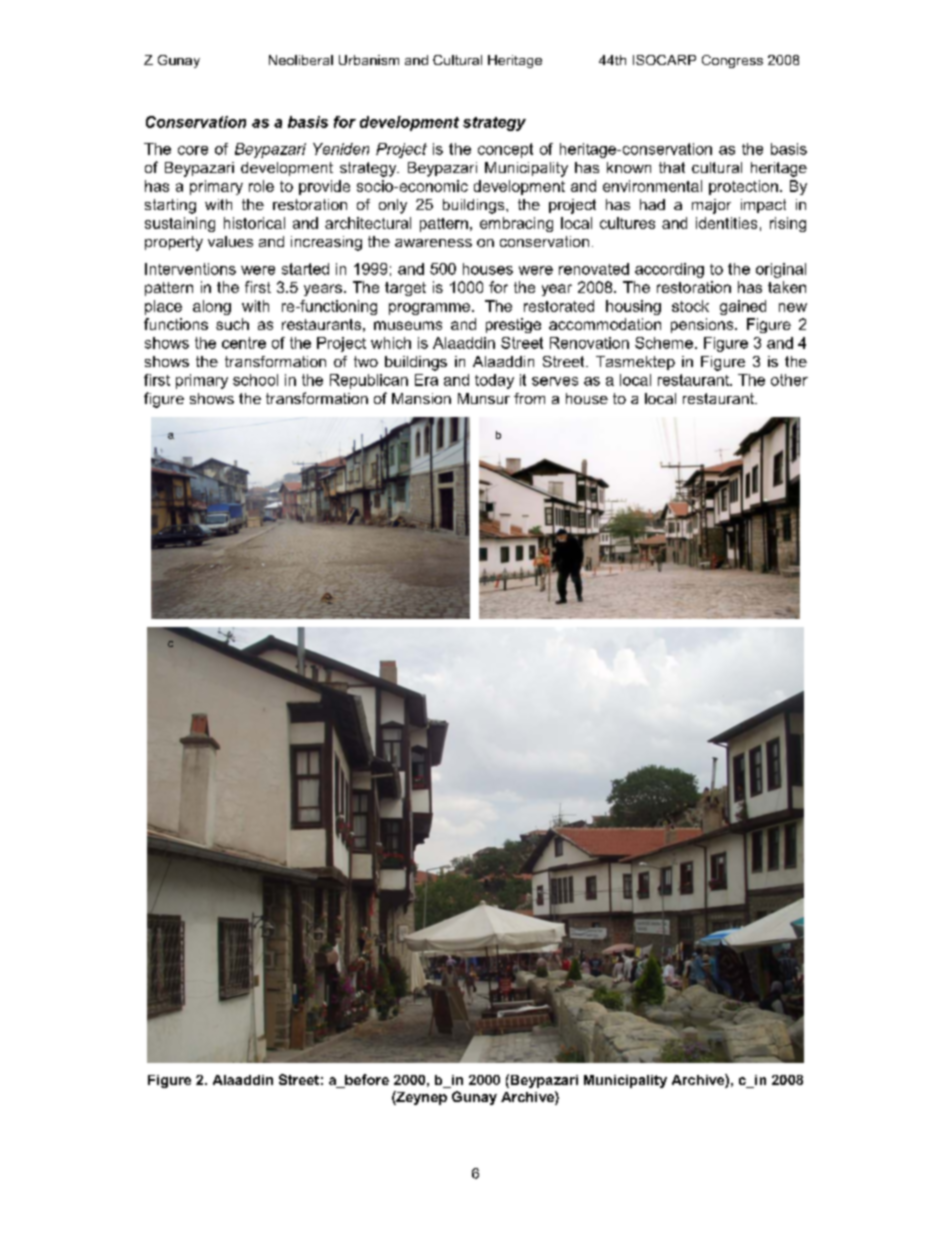 The width and height of the document is (952, 1233). Describe the element at coordinates (261, 186) in the document. I see `role` at that location.
